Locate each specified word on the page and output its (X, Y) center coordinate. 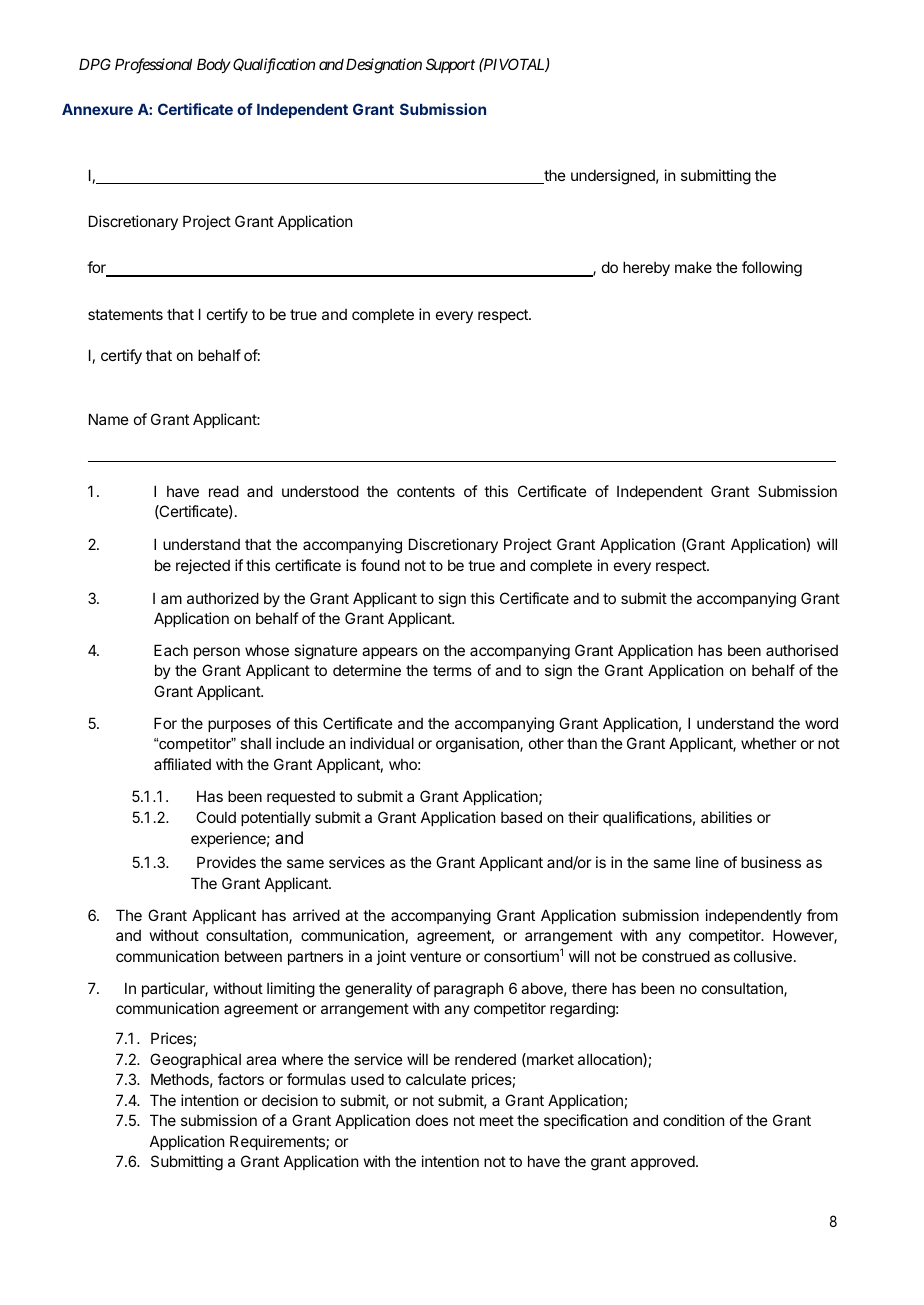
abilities (726, 817)
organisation (478, 745)
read (224, 491)
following (772, 269)
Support (450, 65)
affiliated (182, 764)
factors (241, 1079)
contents (426, 491)
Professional (153, 66)
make (693, 267)
